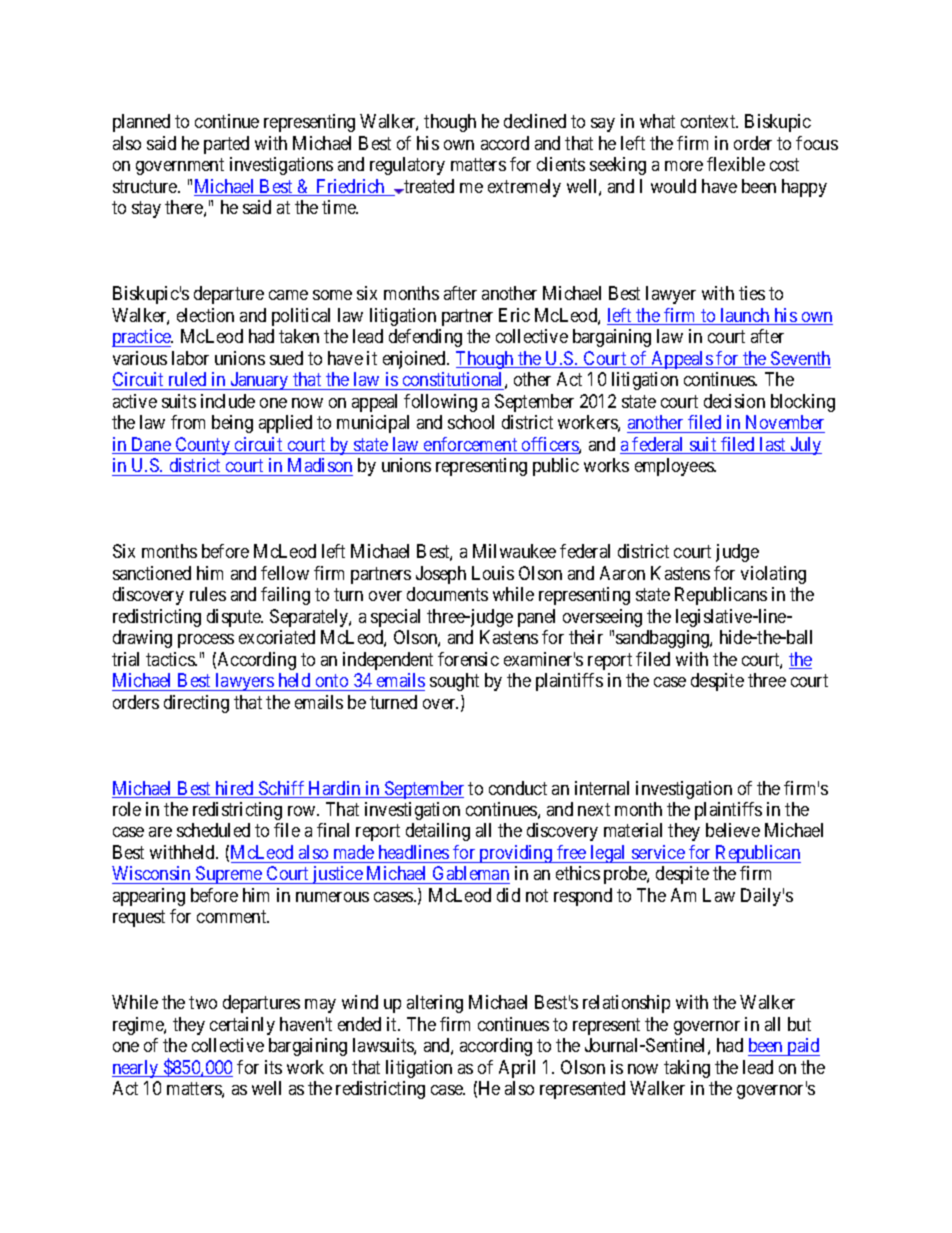 The image size is (952, 1233). Describe the element at coordinates (736, 164) in the image. I see `flexible` at that location.
